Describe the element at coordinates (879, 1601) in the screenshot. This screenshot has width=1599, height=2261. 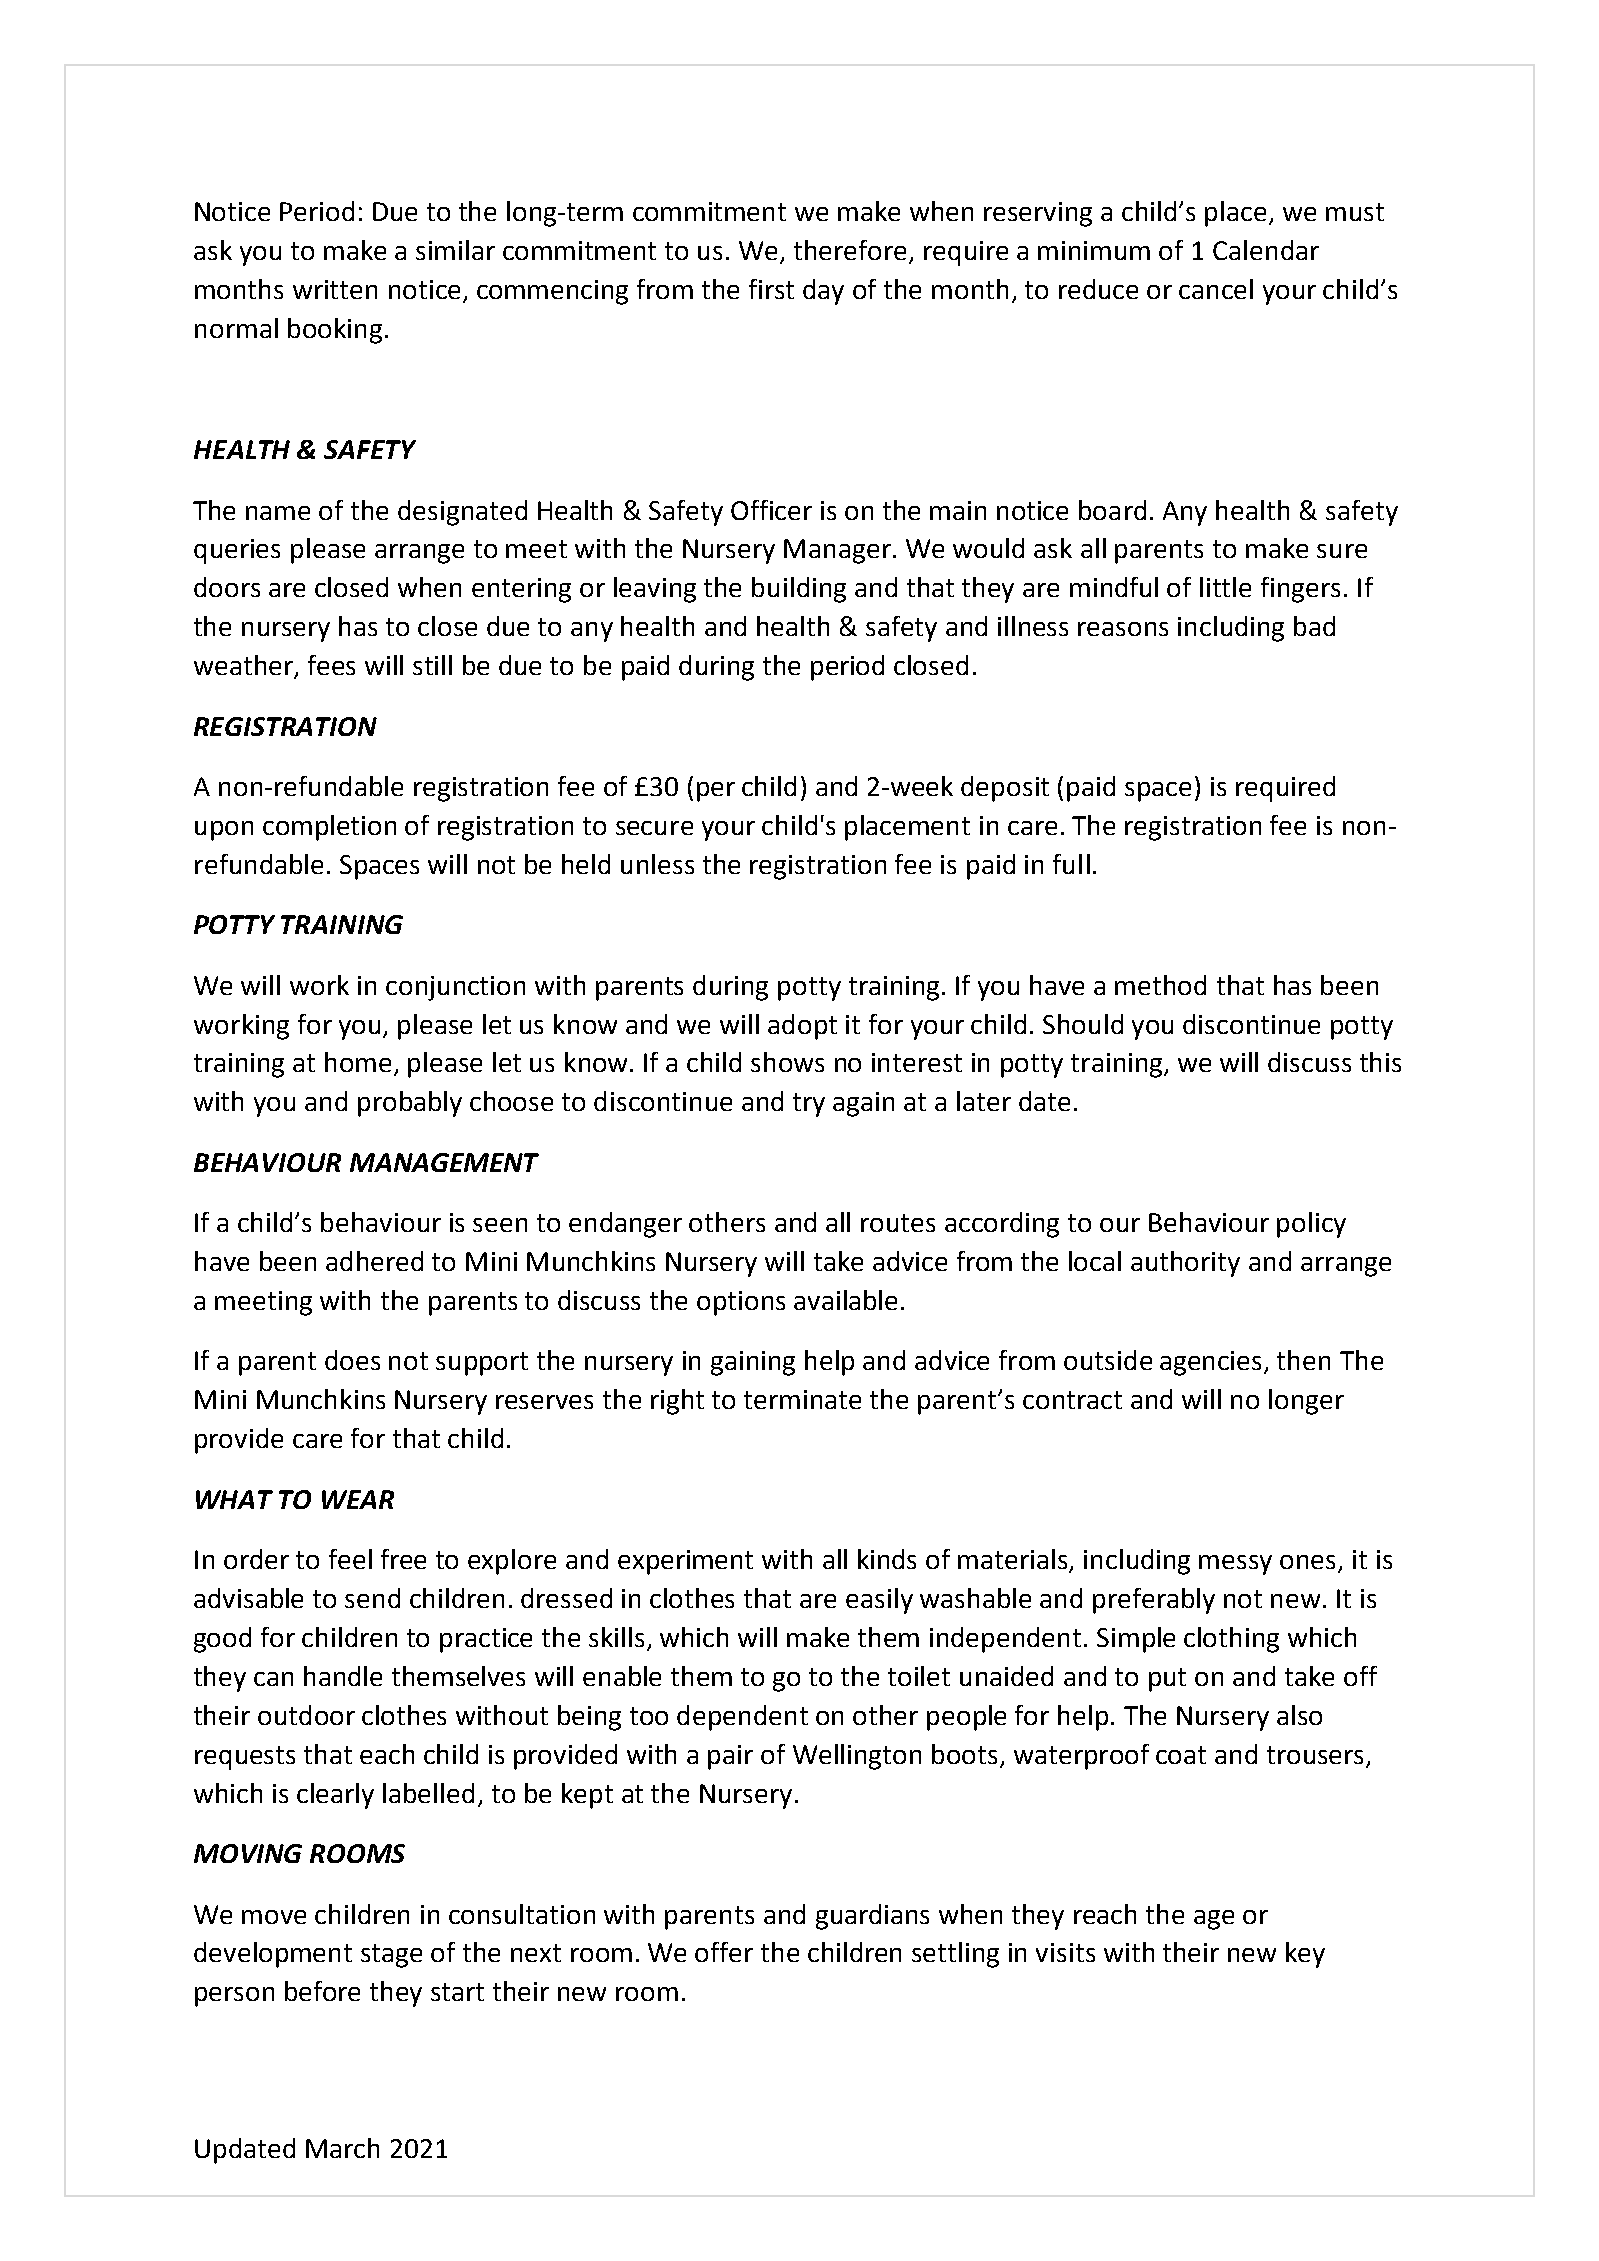
I see `easily` at that location.
